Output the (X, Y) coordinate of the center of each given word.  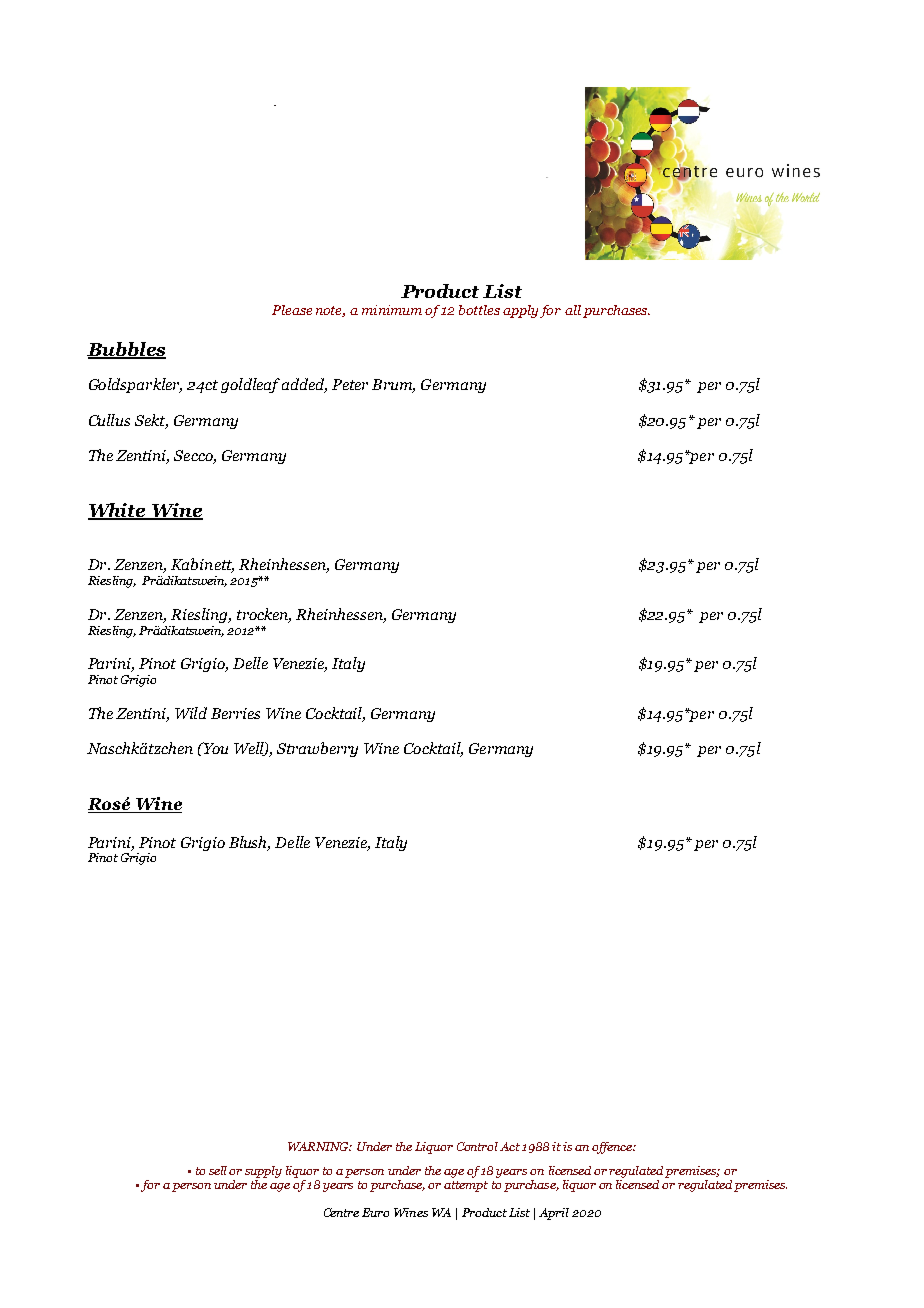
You (214, 748)
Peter (350, 384)
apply (520, 311)
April (554, 1214)
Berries (235, 713)
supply (263, 1172)
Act (510, 1146)
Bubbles (126, 350)
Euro (375, 1212)
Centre (341, 1212)
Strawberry (317, 749)
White (118, 511)
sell (218, 1170)
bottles (479, 310)
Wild (191, 713)
